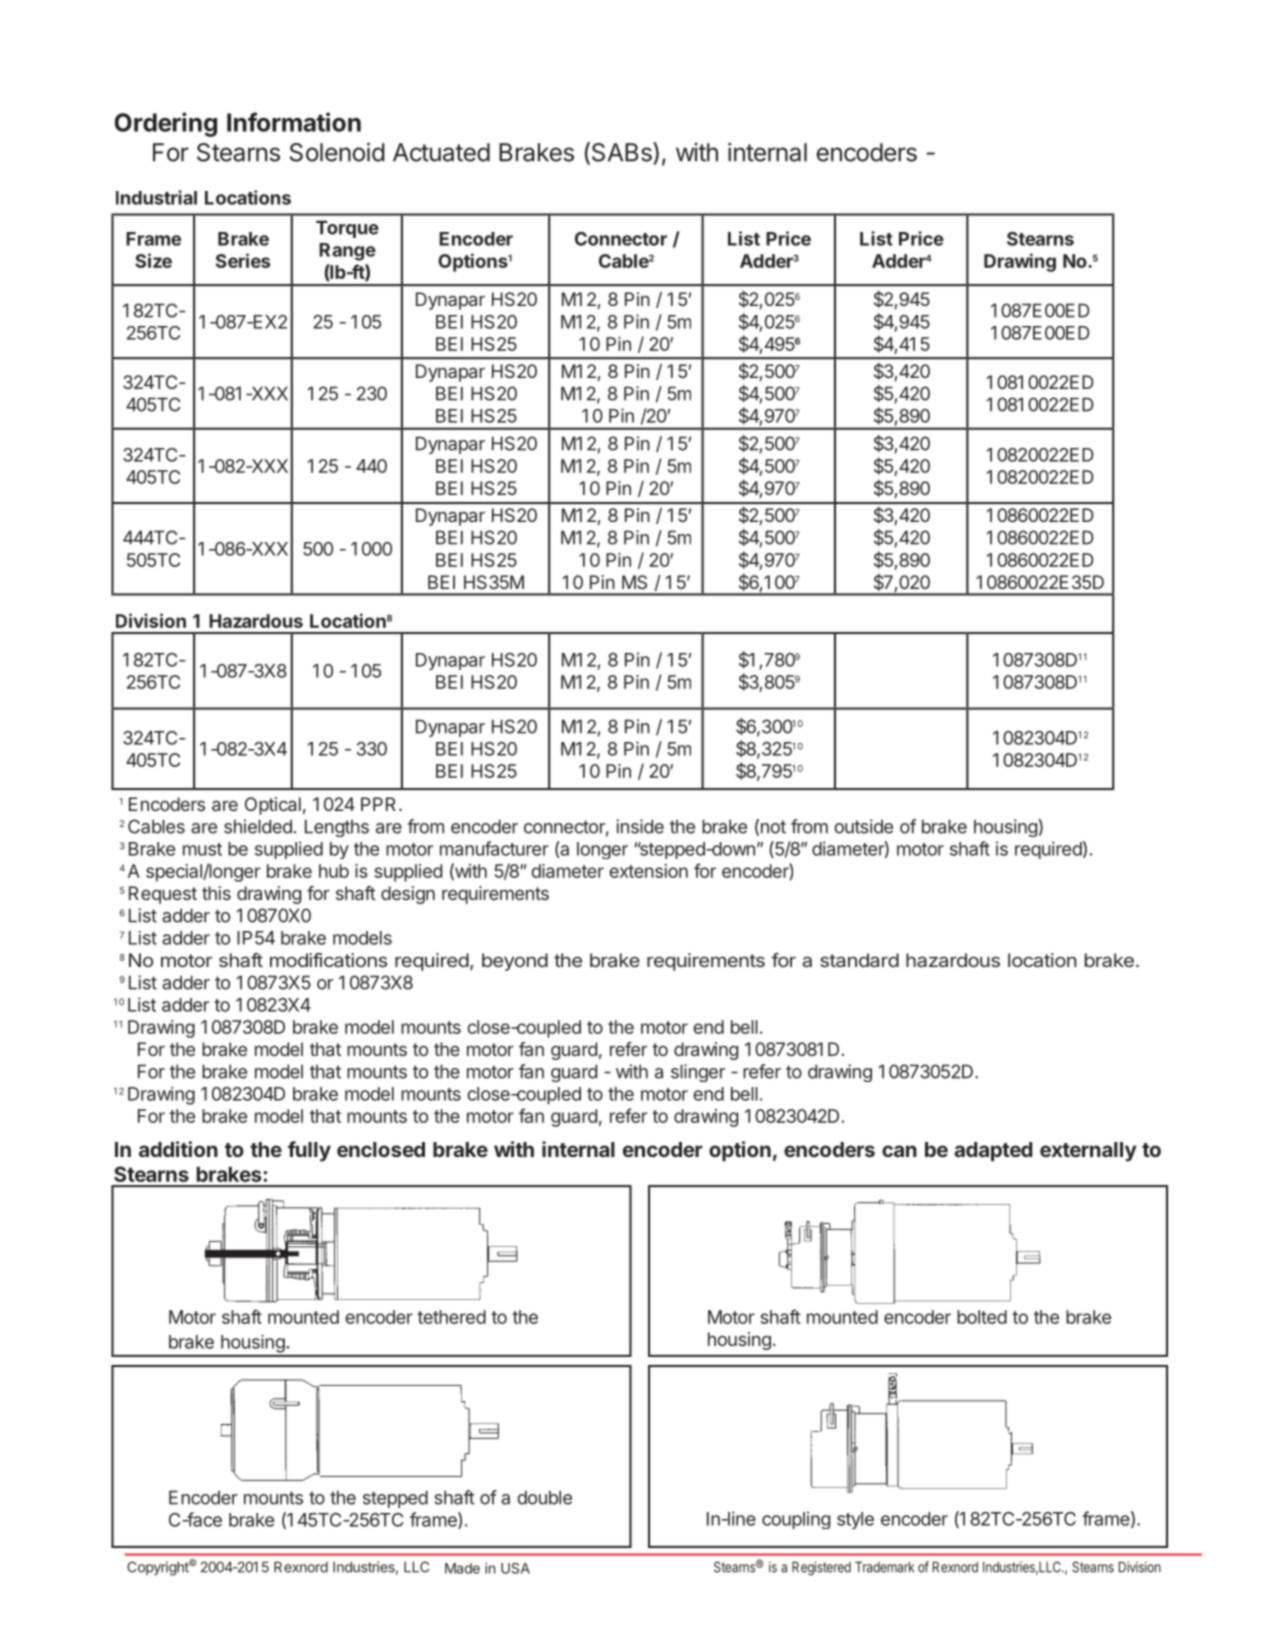  I want to click on outside, so click(863, 826).
